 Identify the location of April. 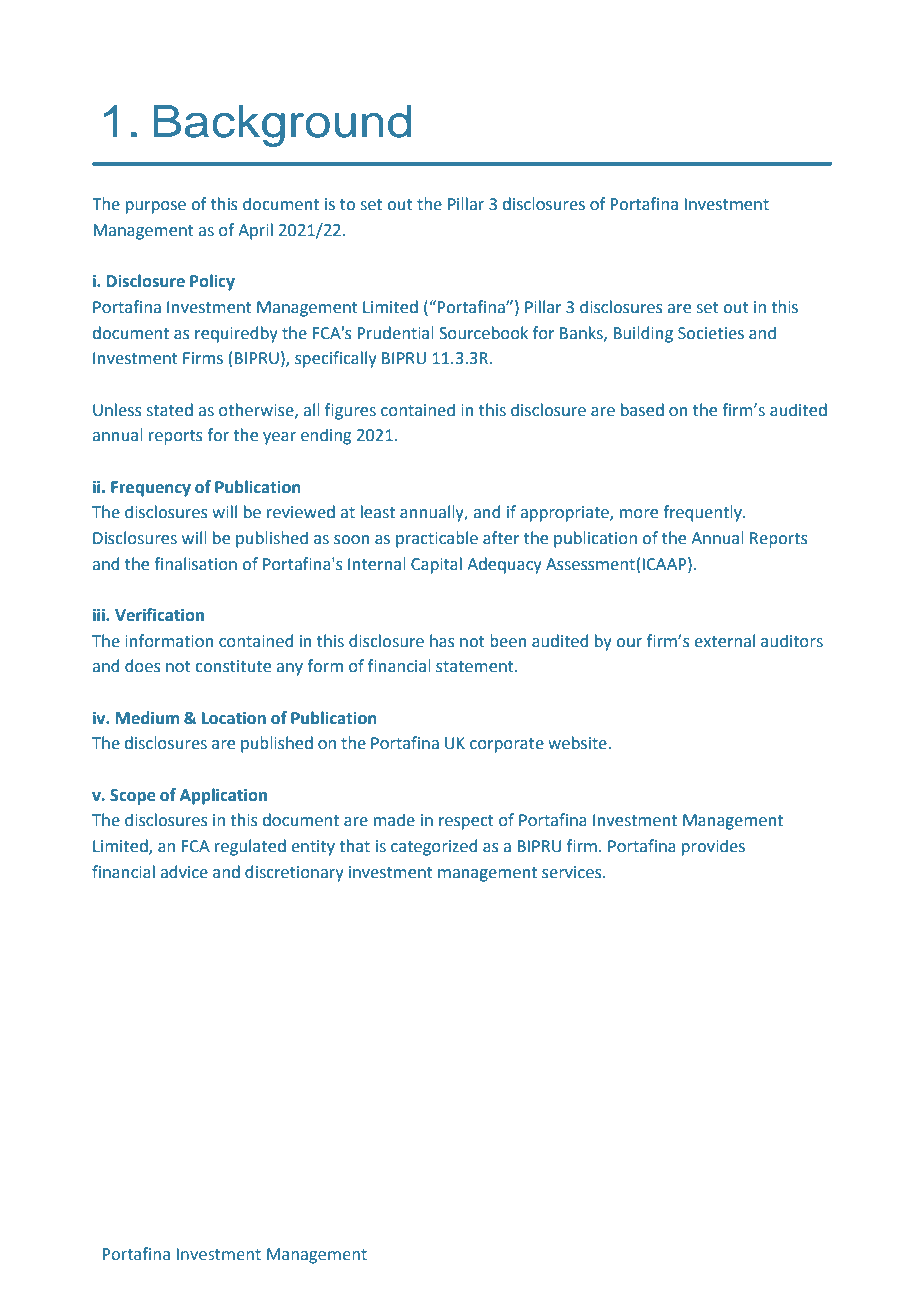
(255, 231).
